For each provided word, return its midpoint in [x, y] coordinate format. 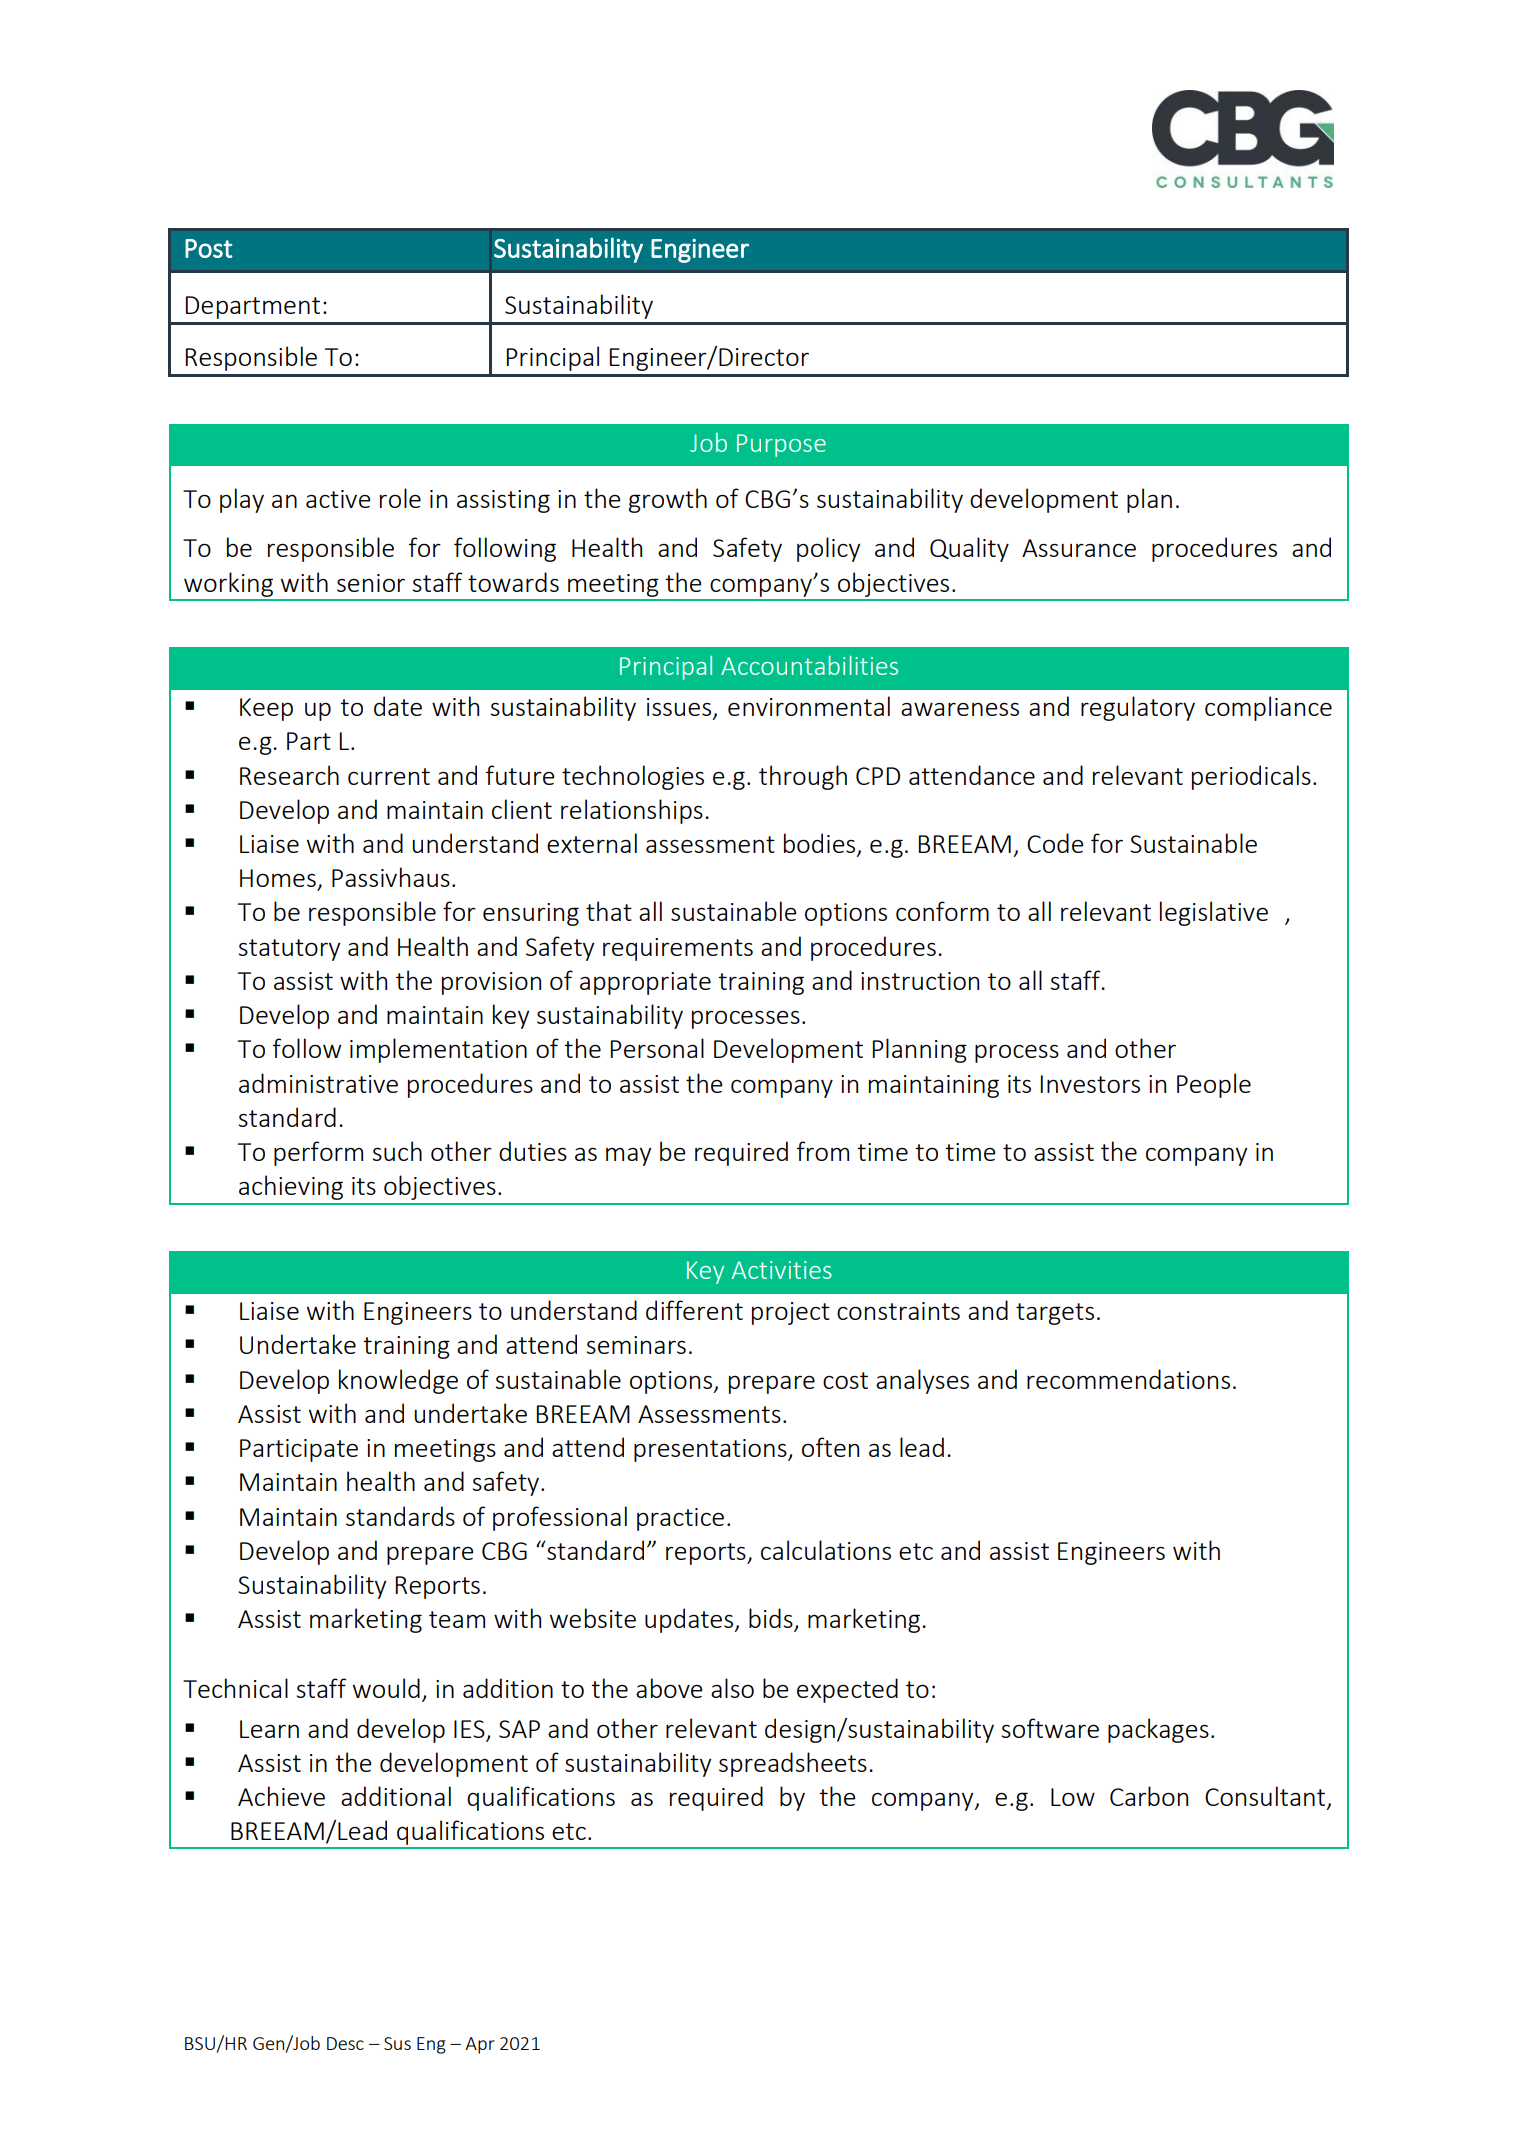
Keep [266, 709]
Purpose [781, 445]
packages [1158, 1730]
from [823, 1151]
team [457, 1619]
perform [318, 1153]
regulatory [1138, 708]
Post [209, 248]
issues [679, 707]
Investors [1090, 1084]
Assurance [1079, 548]
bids [772, 1619]
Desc [345, 2043]
